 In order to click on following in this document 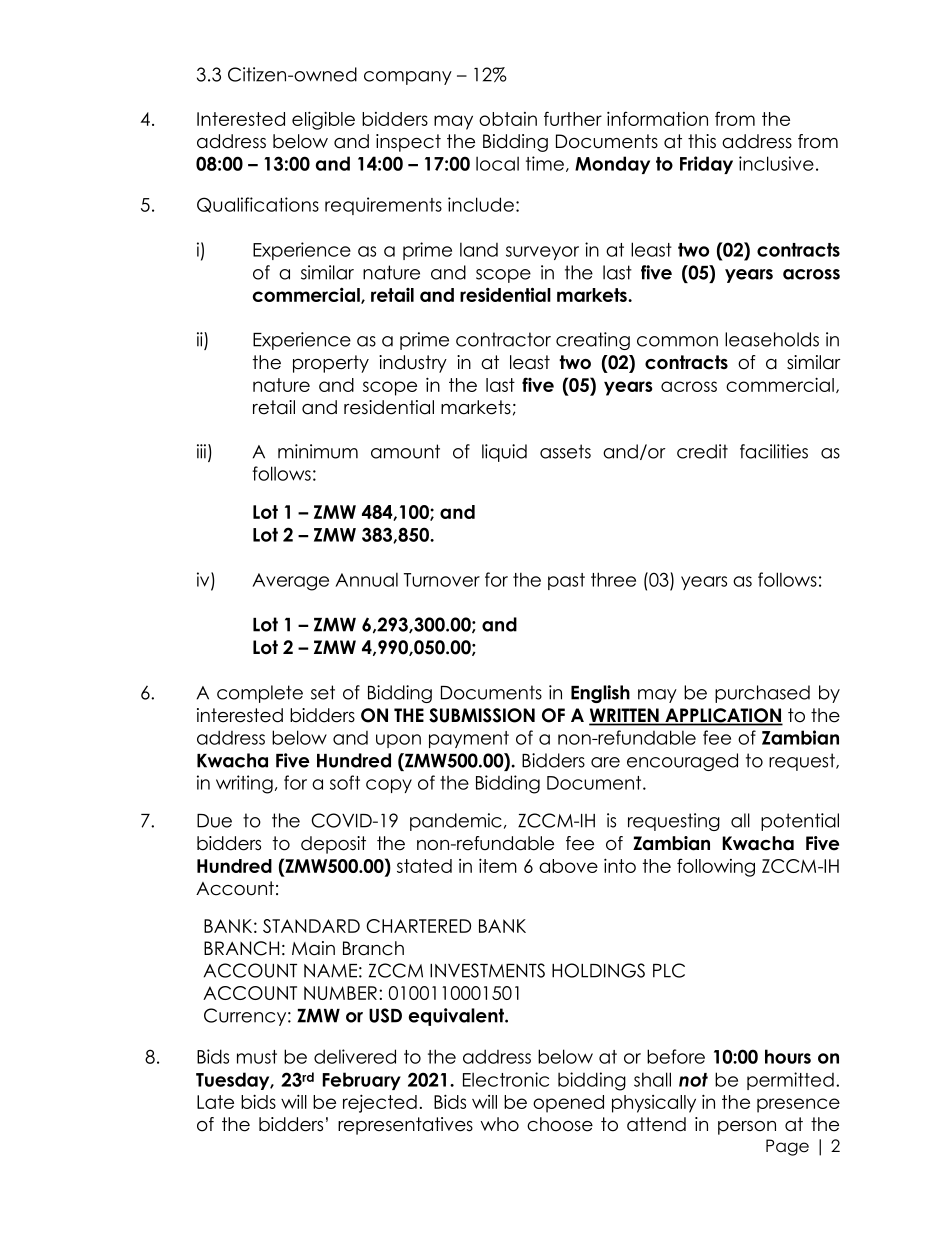, I will do `click(716, 867)`.
